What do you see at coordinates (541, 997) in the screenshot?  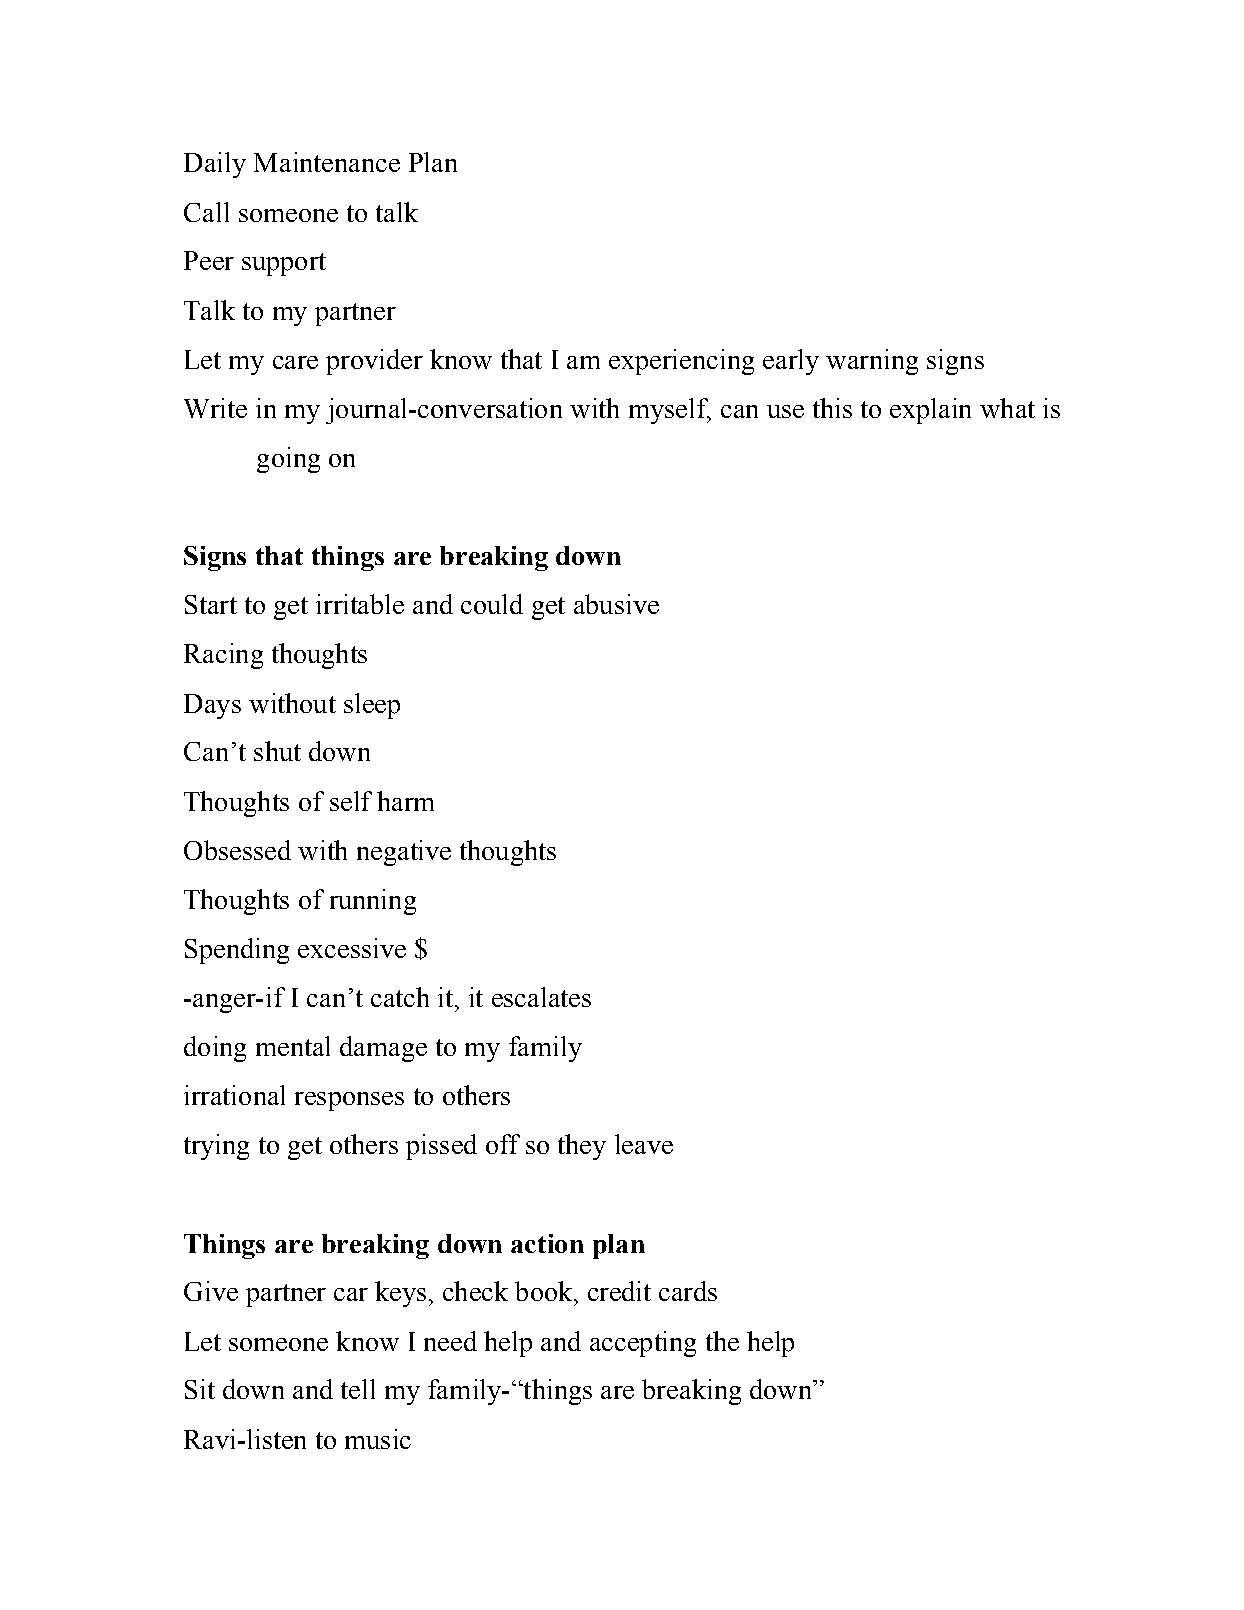 I see `escalates` at bounding box center [541, 997].
